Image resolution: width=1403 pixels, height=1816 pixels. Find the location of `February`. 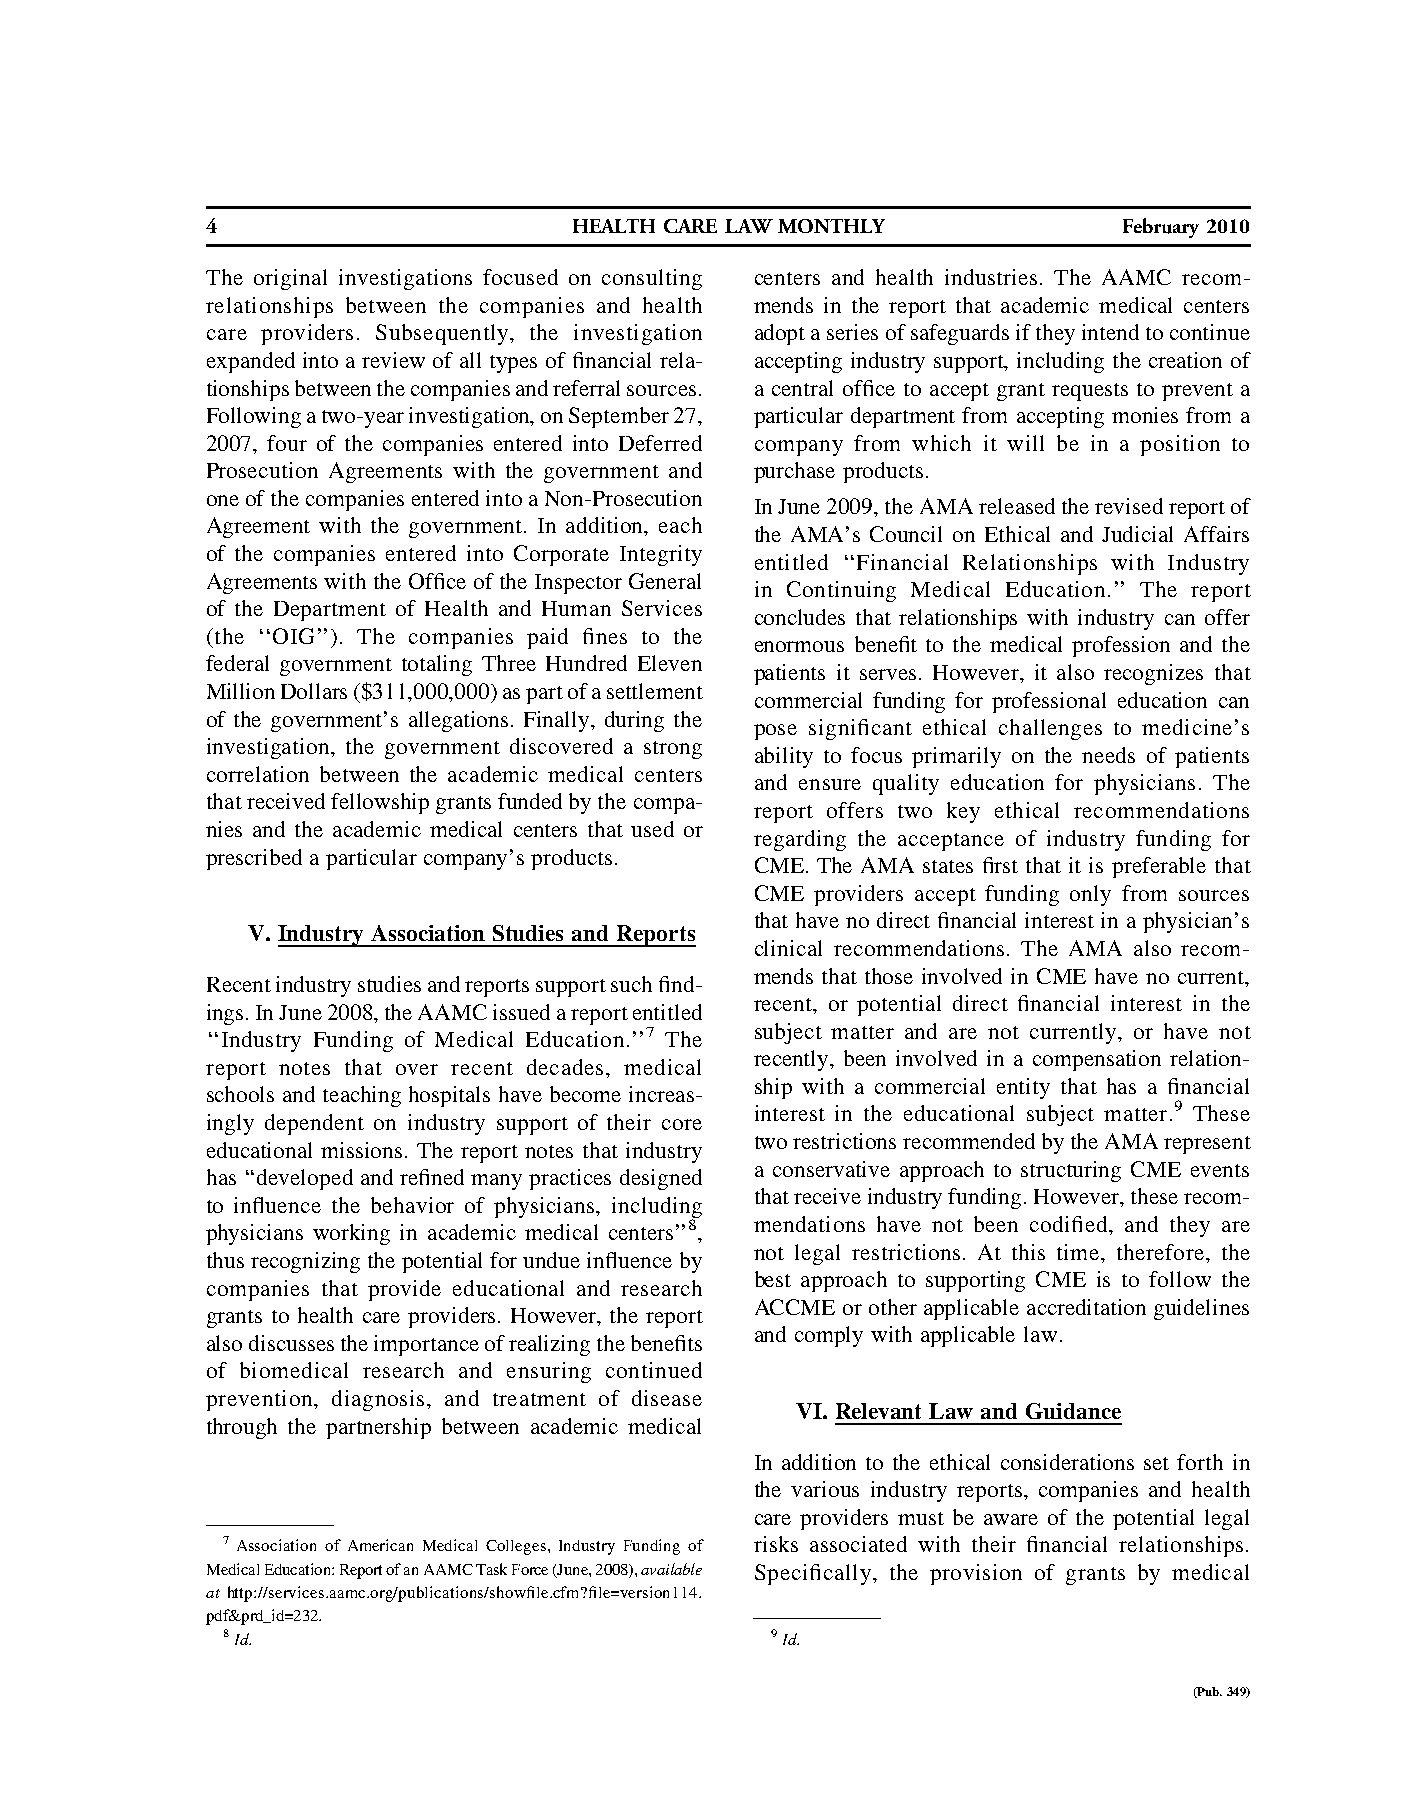

February is located at coordinates (1161, 228).
